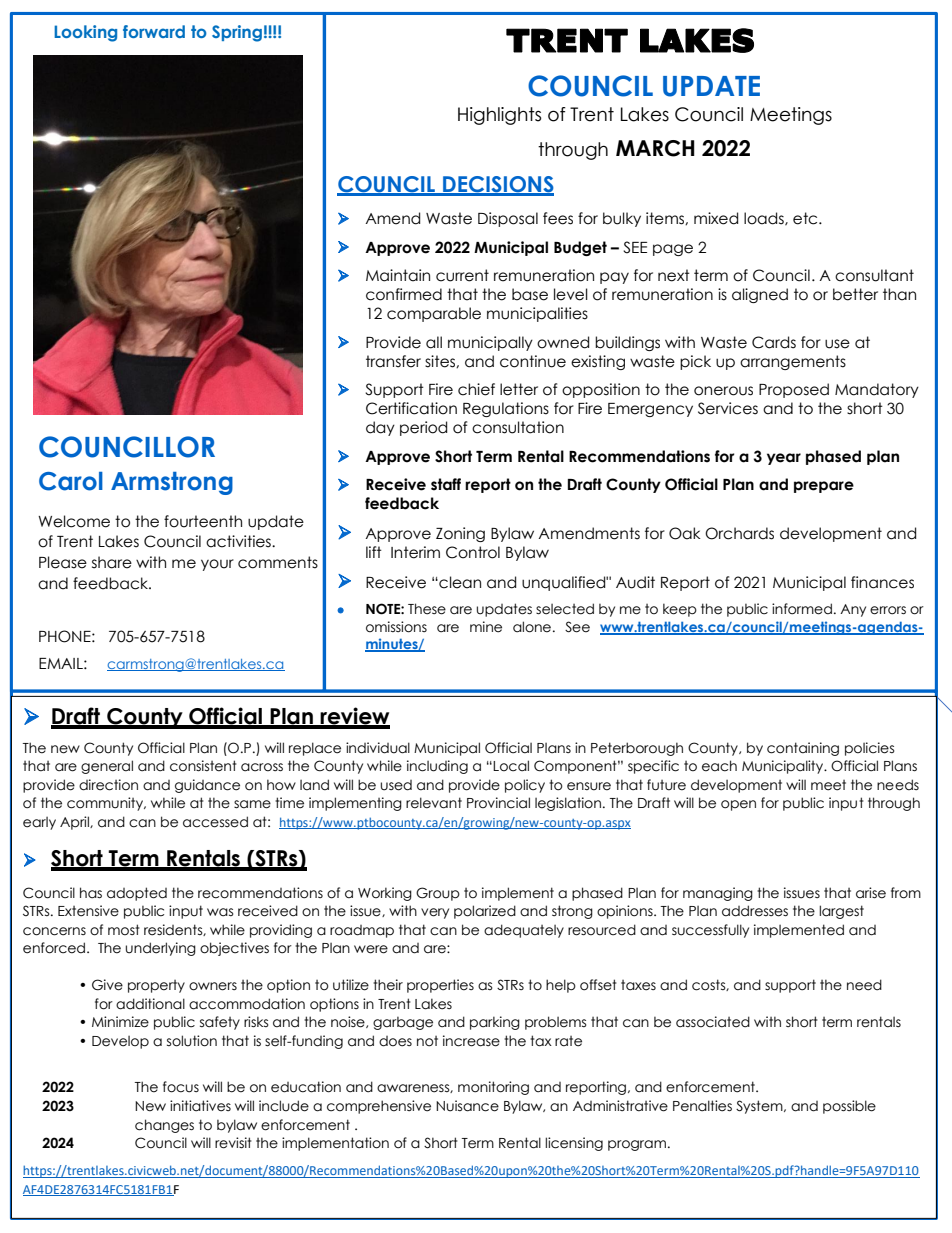 This image has width=952, height=1233. What do you see at coordinates (499, 116) in the image?
I see `Highlights` at bounding box center [499, 116].
